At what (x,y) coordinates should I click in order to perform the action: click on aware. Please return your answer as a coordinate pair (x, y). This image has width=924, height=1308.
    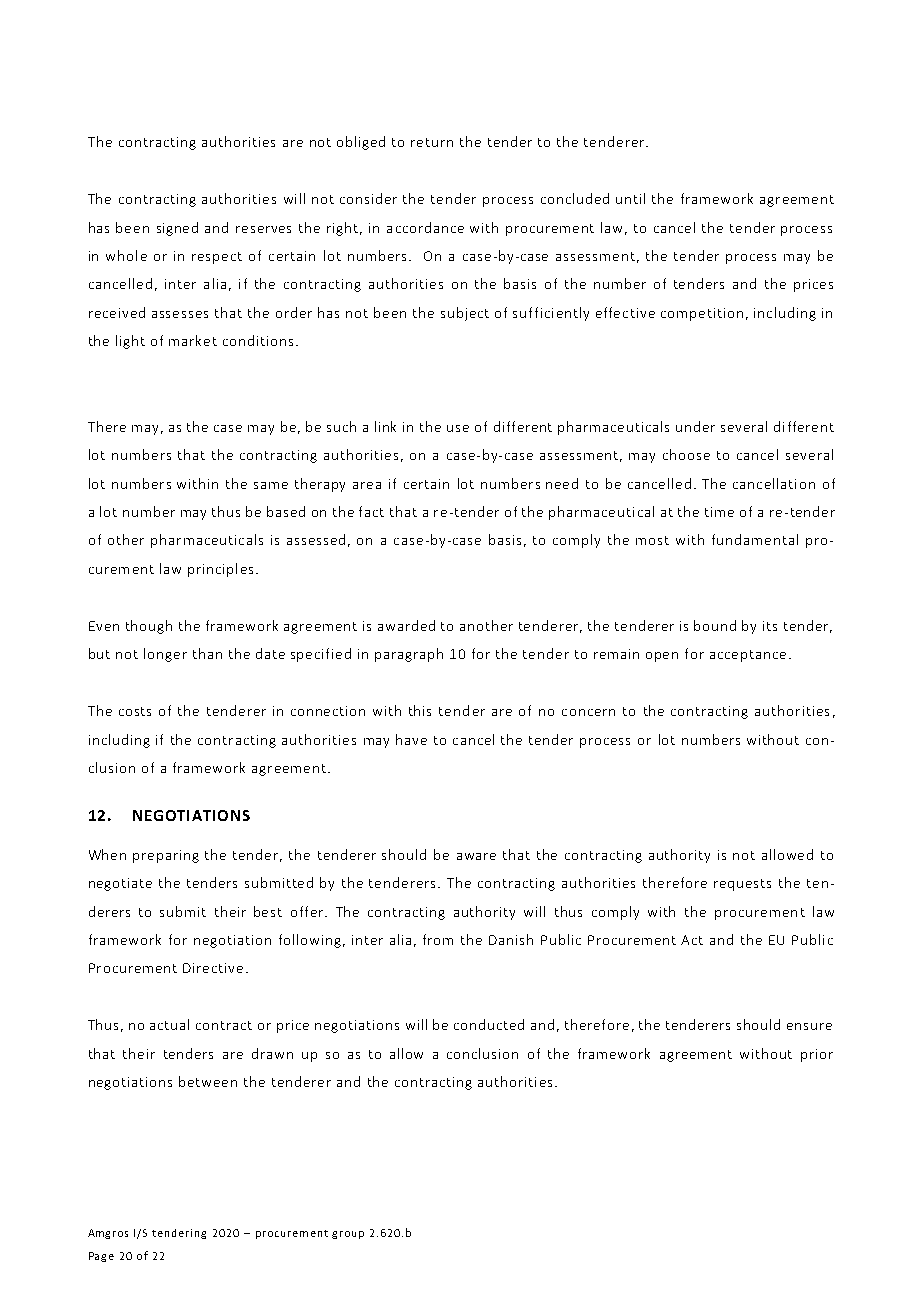
    Looking at the image, I should click on (476, 856).
